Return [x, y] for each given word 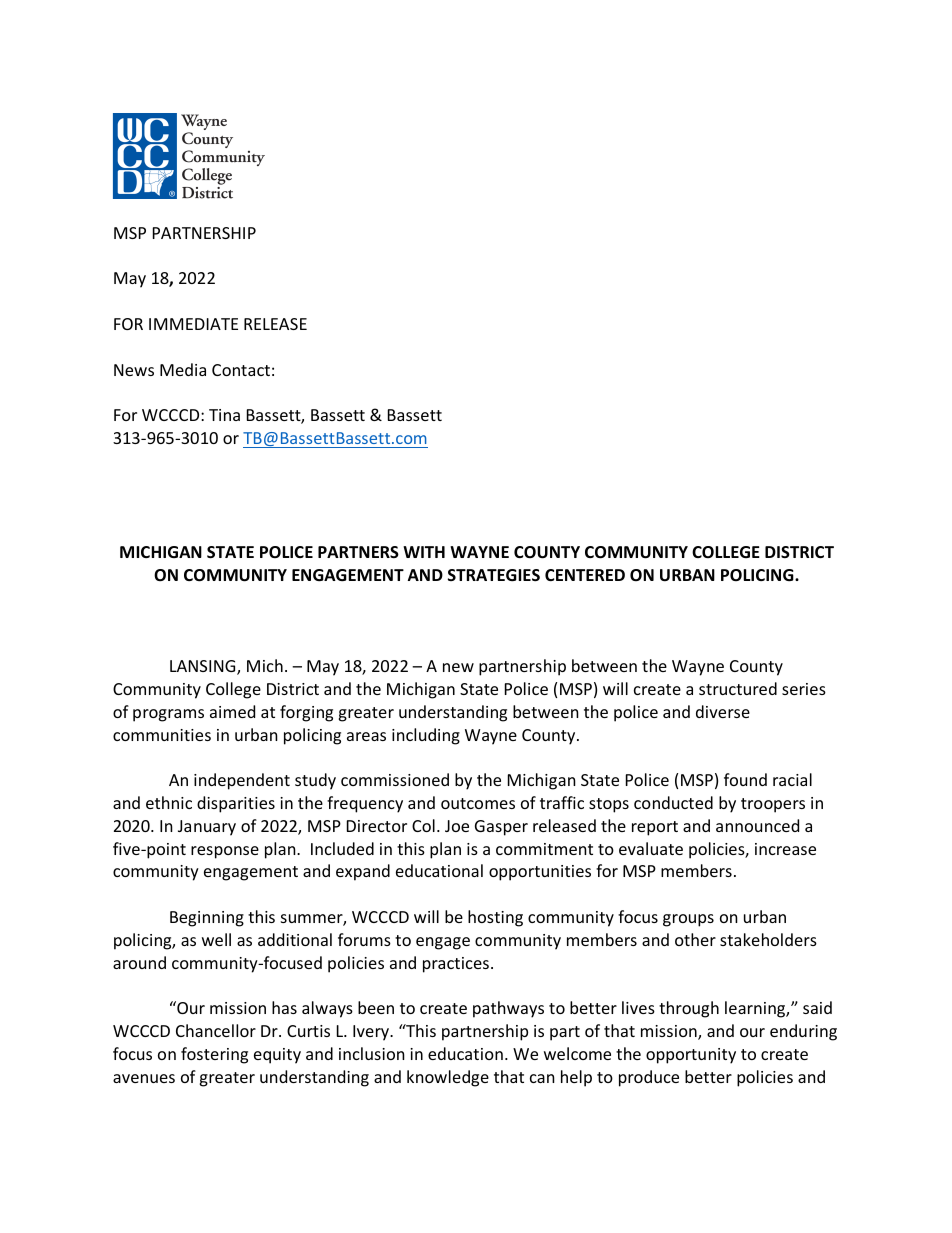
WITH [424, 552]
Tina [224, 415]
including [426, 736]
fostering [214, 1055]
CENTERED [585, 575]
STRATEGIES [494, 575]
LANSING [204, 667]
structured [738, 688]
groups [688, 920]
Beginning [207, 919]
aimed [232, 711]
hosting [495, 918]
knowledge [448, 1078]
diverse [723, 711]
